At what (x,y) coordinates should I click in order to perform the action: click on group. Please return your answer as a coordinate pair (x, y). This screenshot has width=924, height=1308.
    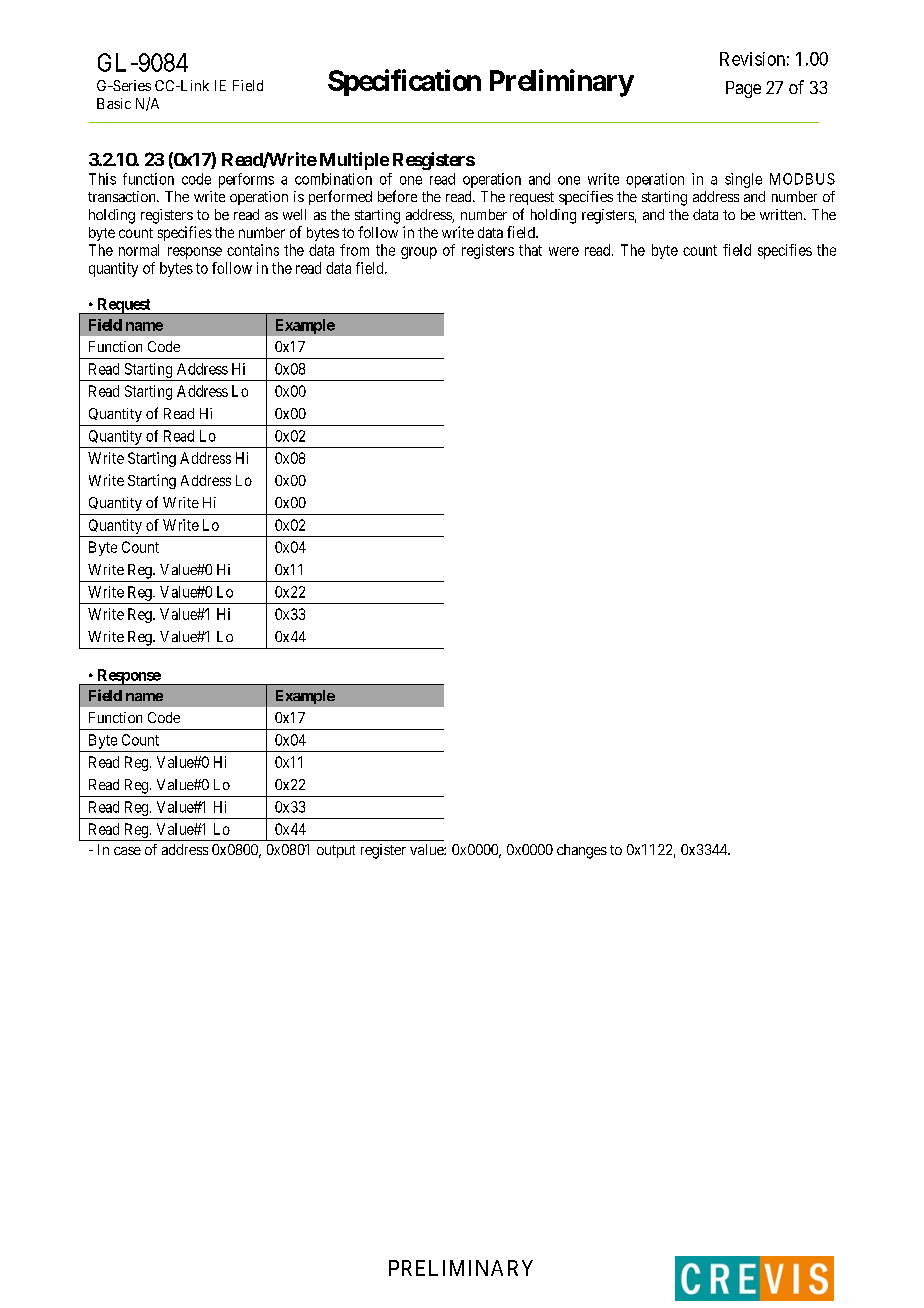
    Looking at the image, I should click on (419, 253).
